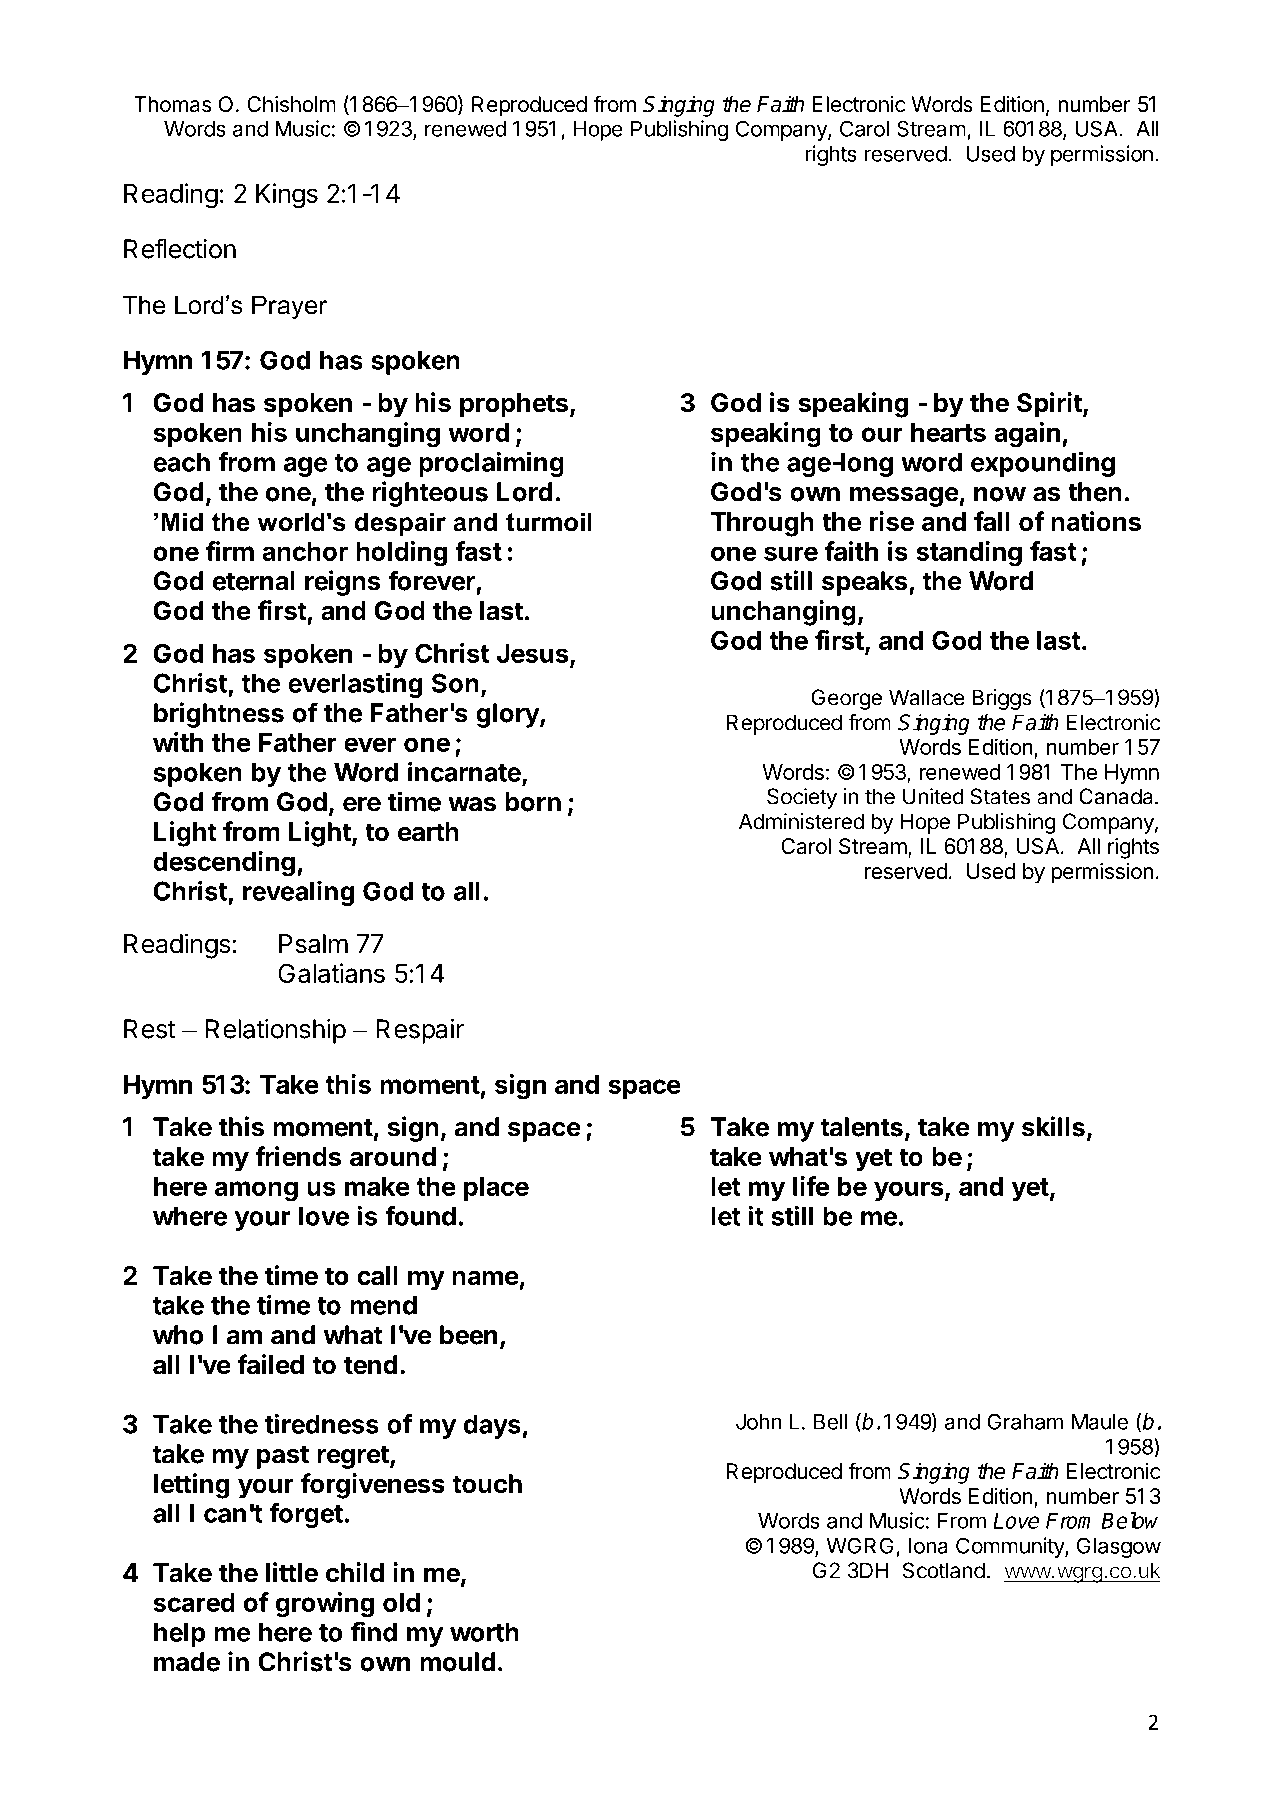 The image size is (1282, 1812). I want to click on revealing, so click(299, 893).
